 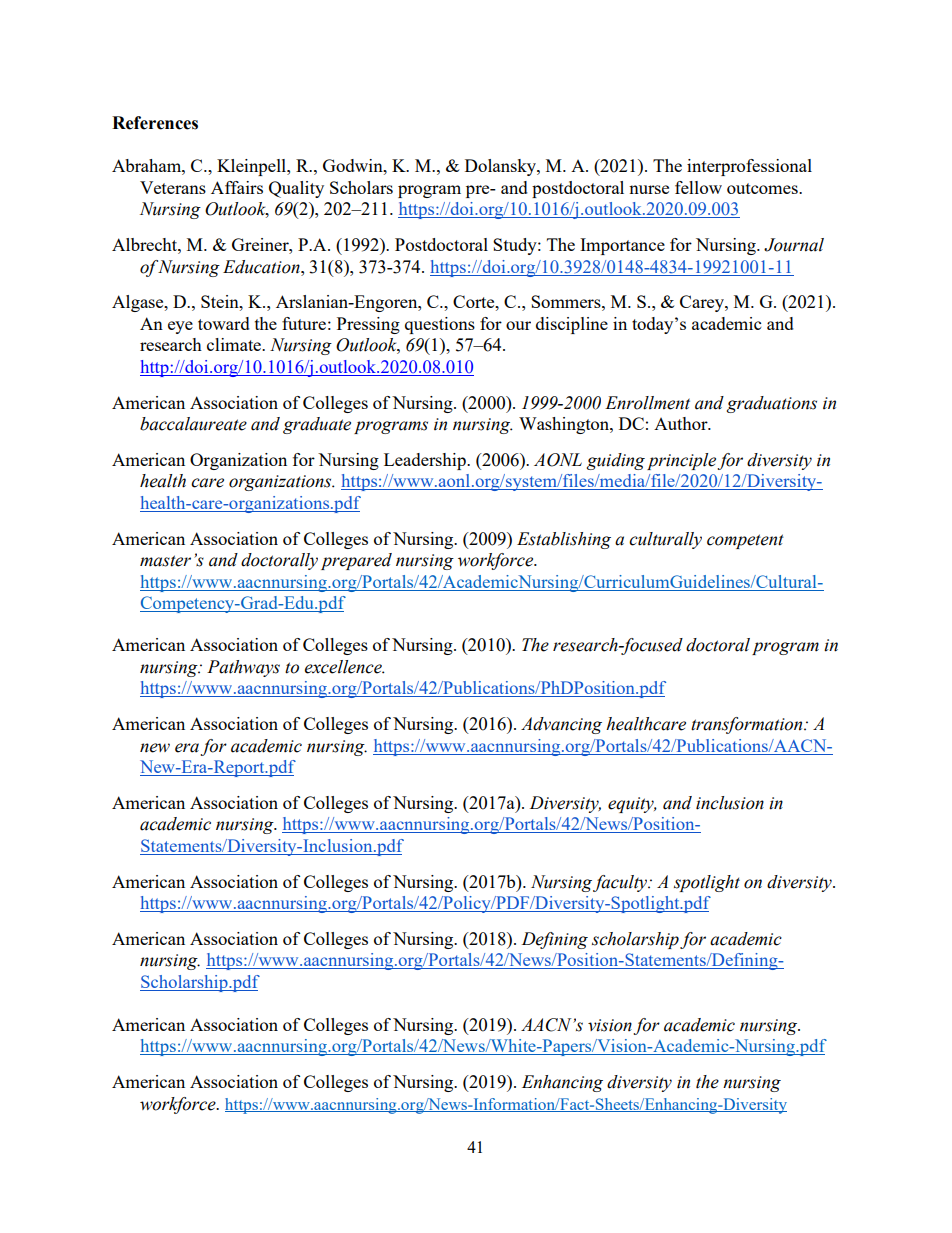 I want to click on Pathways, so click(x=243, y=668).
